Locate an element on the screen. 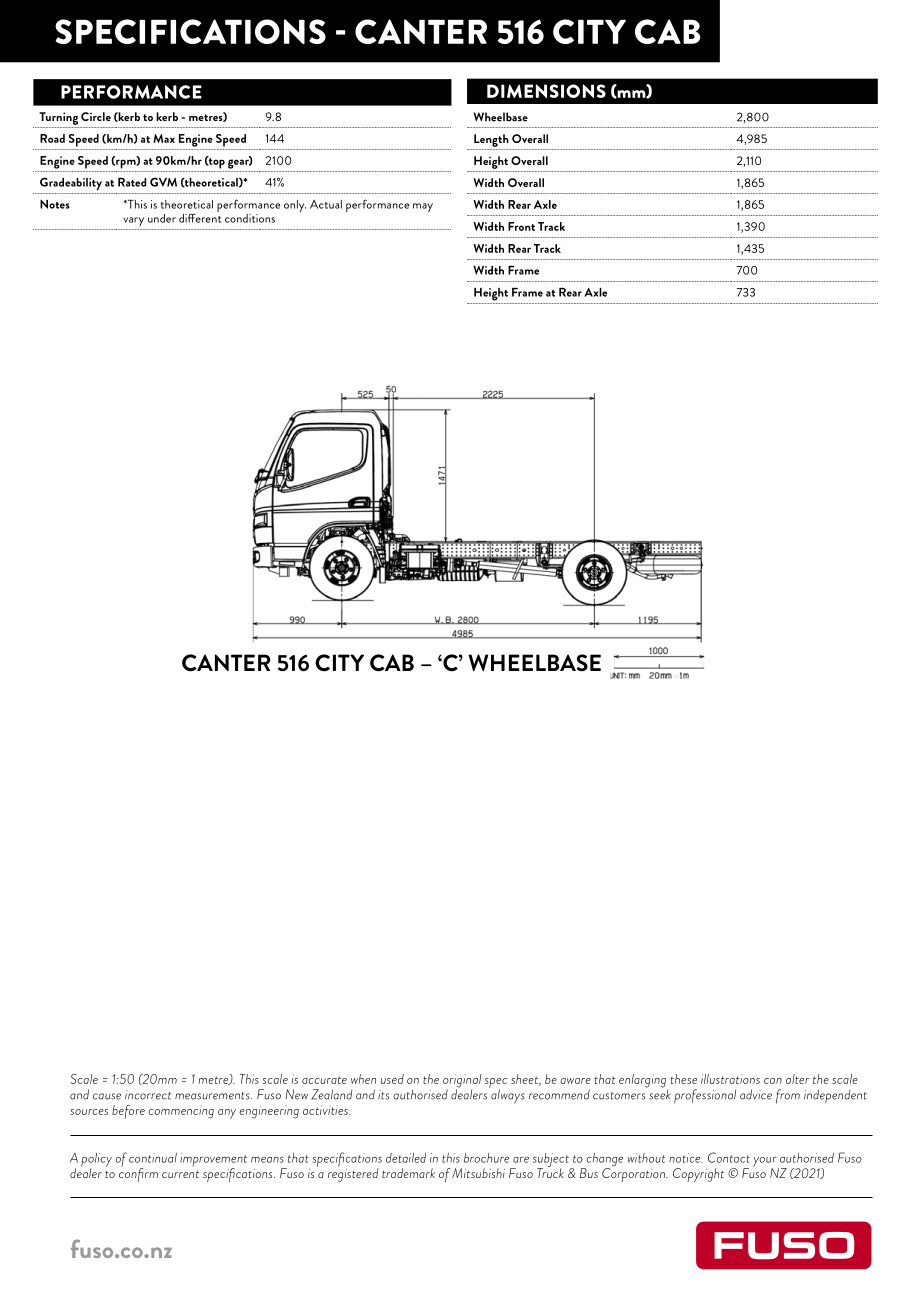 This screenshot has width=924, height=1308. Length is located at coordinates (491, 140).
